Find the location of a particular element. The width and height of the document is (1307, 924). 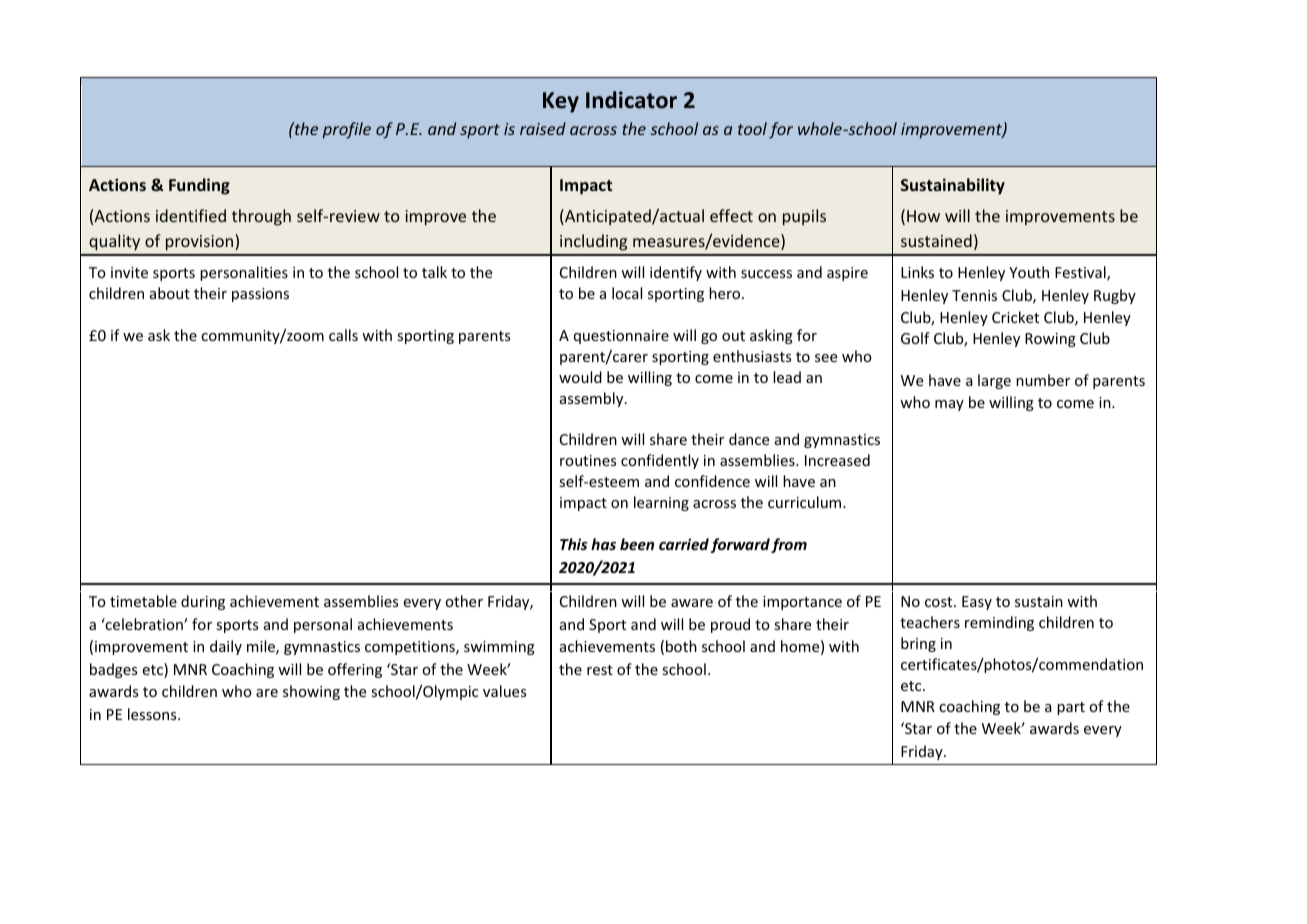

Easy is located at coordinates (977, 603).
